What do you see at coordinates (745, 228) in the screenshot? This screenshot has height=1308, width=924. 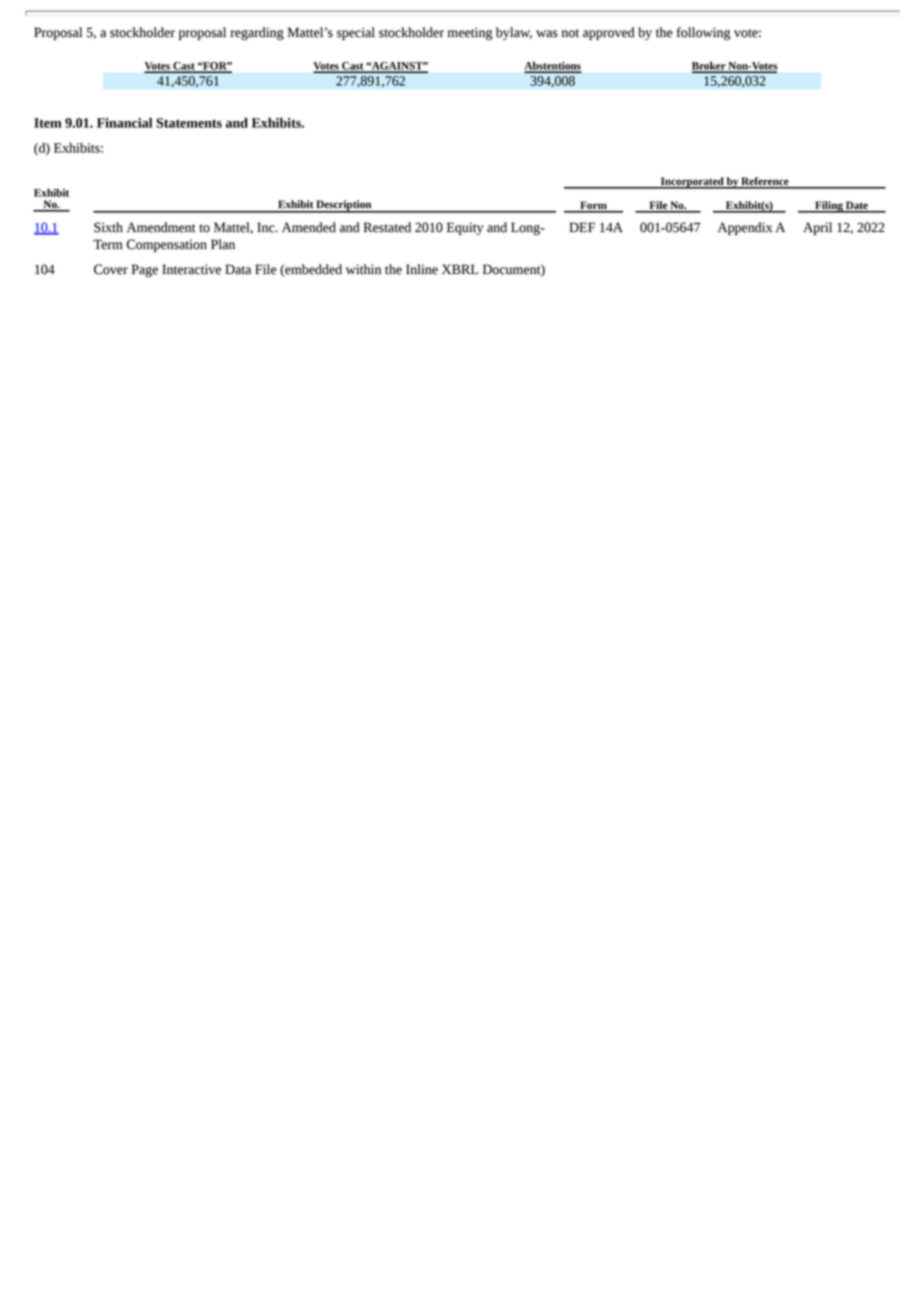 I see `Appendix` at bounding box center [745, 228].
